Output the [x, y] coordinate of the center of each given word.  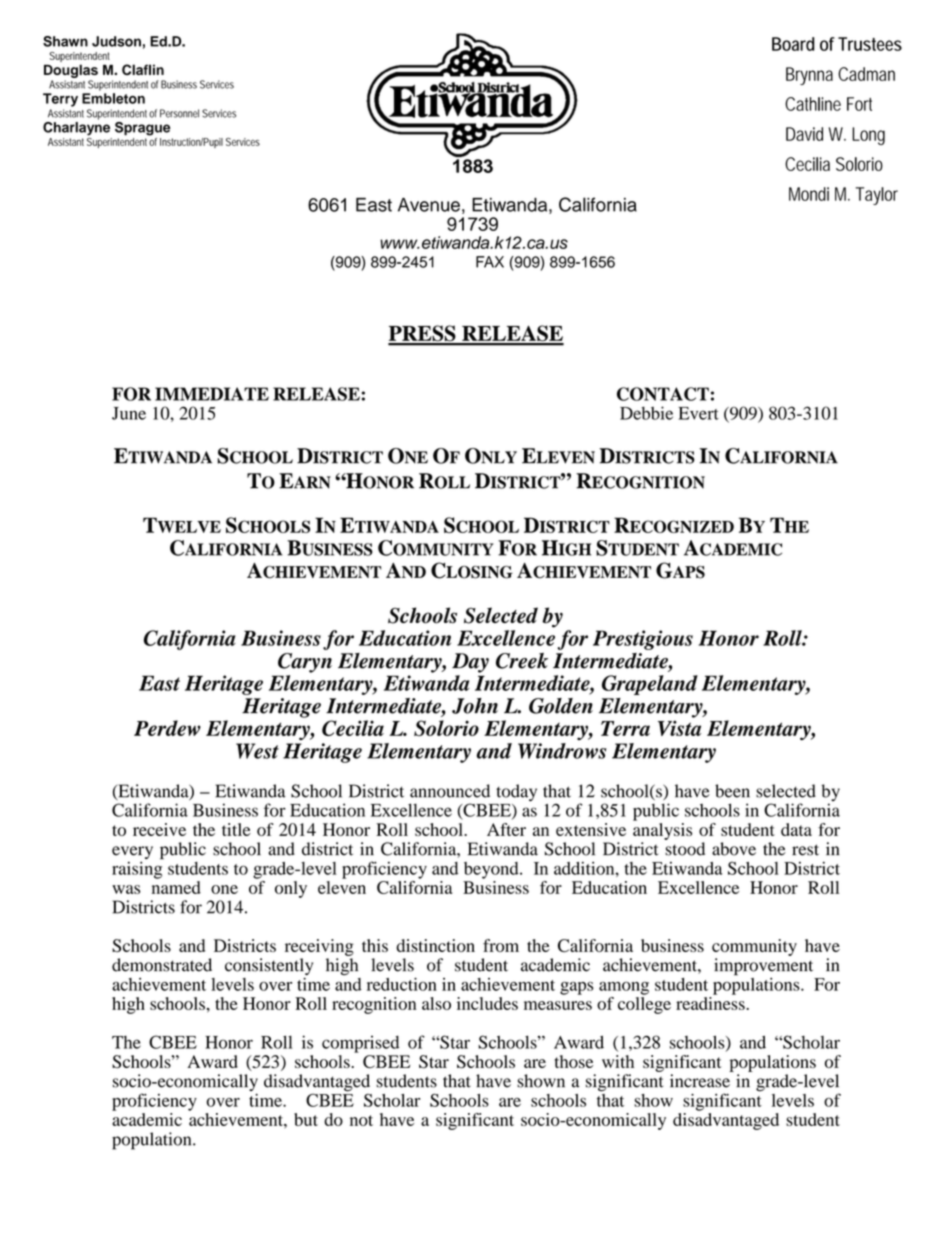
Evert [698, 413]
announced [450, 791]
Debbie [646, 413]
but [306, 1119]
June [129, 413]
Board [793, 44]
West [257, 751]
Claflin [143, 69]
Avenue [429, 205]
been [732, 791]
